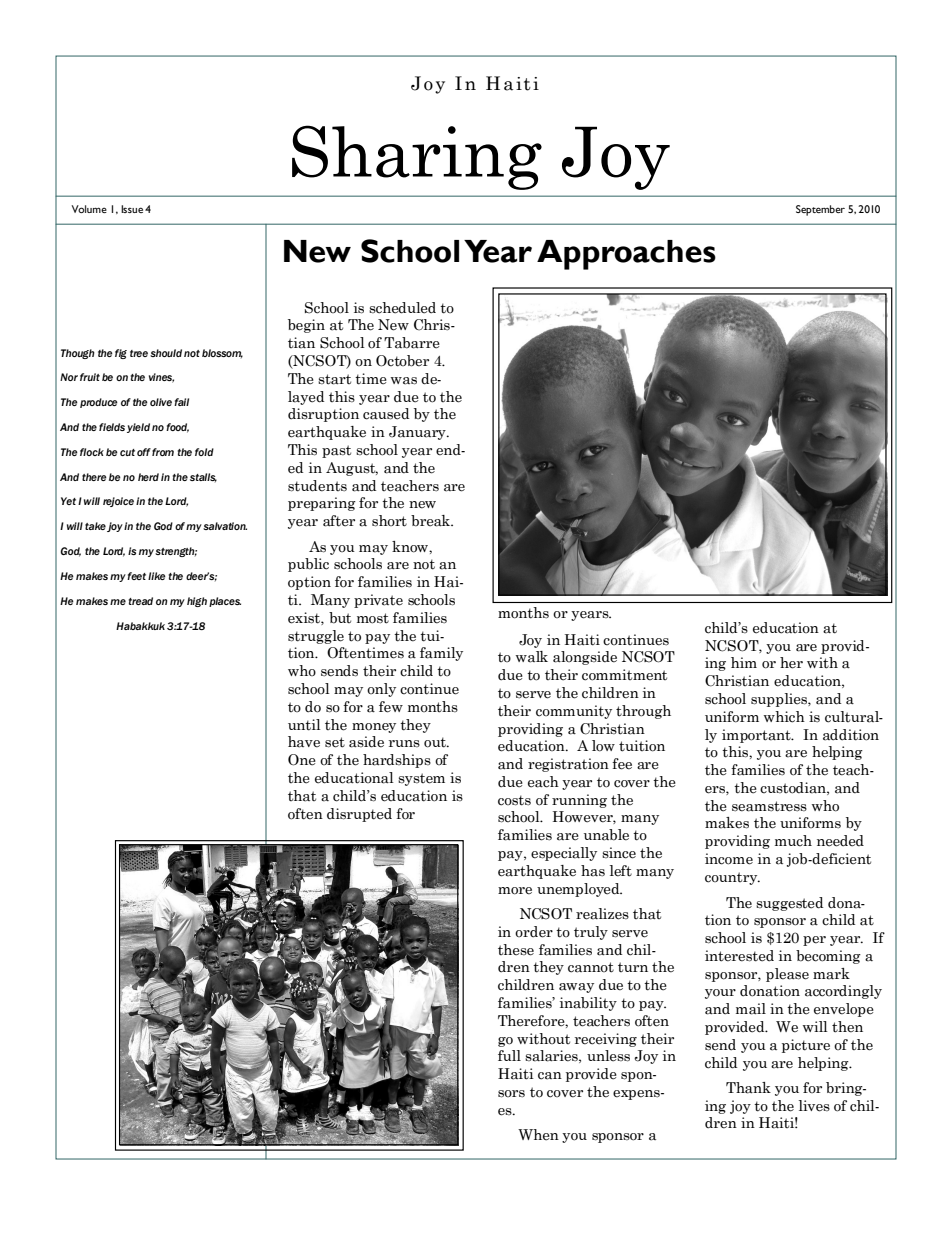 Image resolution: width=952 pixels, height=1233 pixels. What do you see at coordinates (140, 626) in the image?
I see `Habakkuk` at bounding box center [140, 626].
